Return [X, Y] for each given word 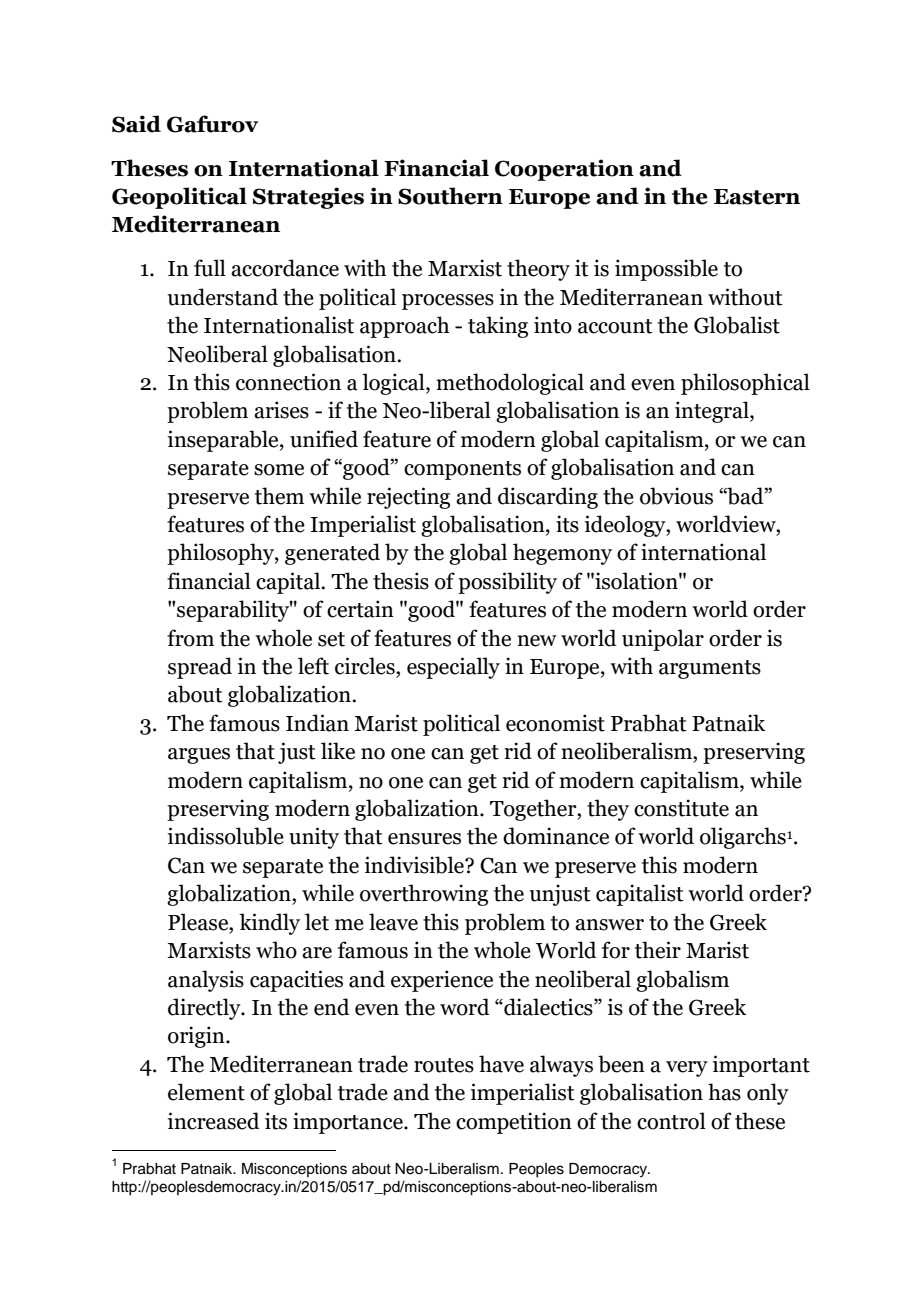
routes [444, 1065]
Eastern [757, 197]
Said [136, 124]
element [206, 1092]
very [687, 1069]
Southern [450, 196]
